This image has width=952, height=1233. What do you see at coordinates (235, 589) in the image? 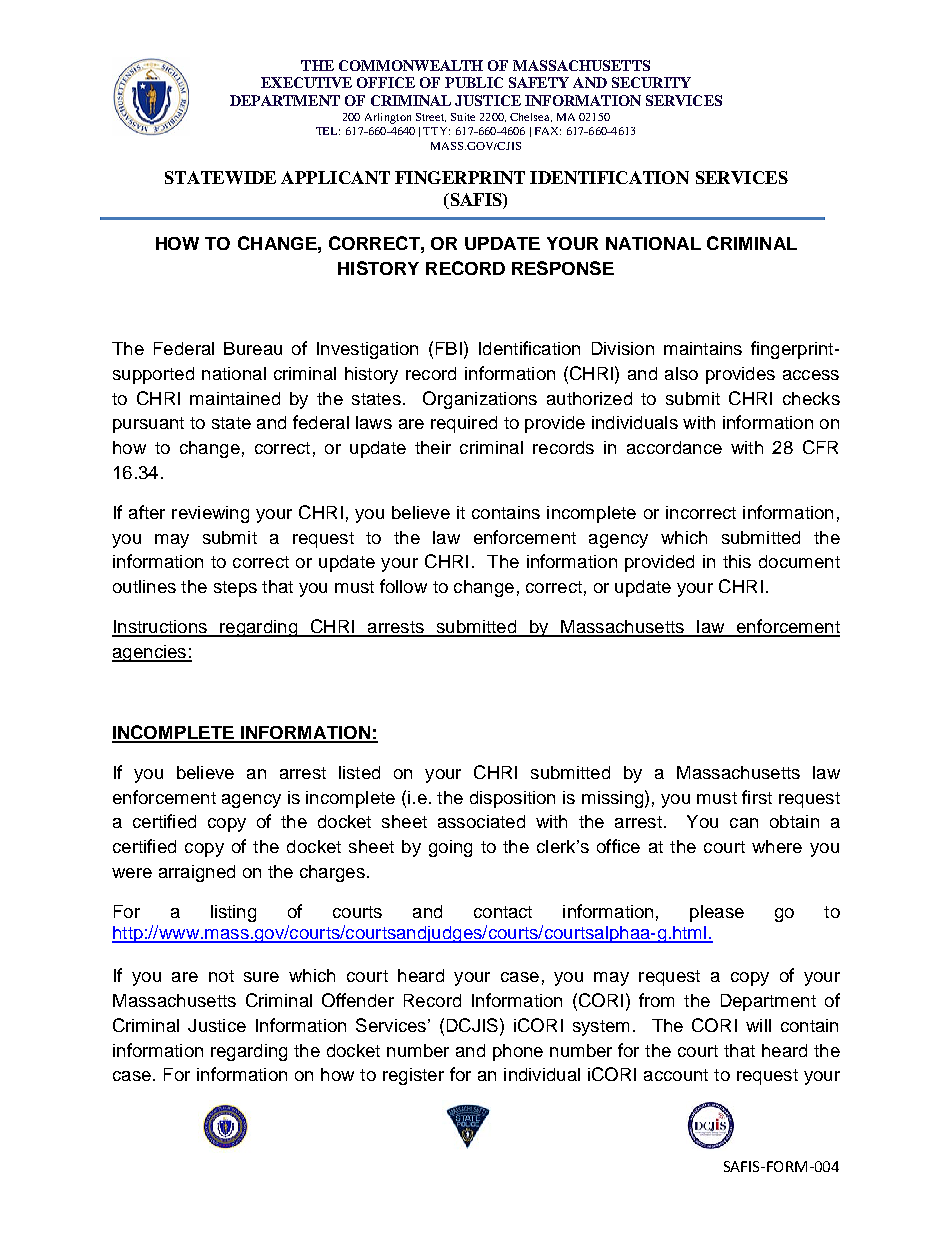
I see `steps` at bounding box center [235, 589].
